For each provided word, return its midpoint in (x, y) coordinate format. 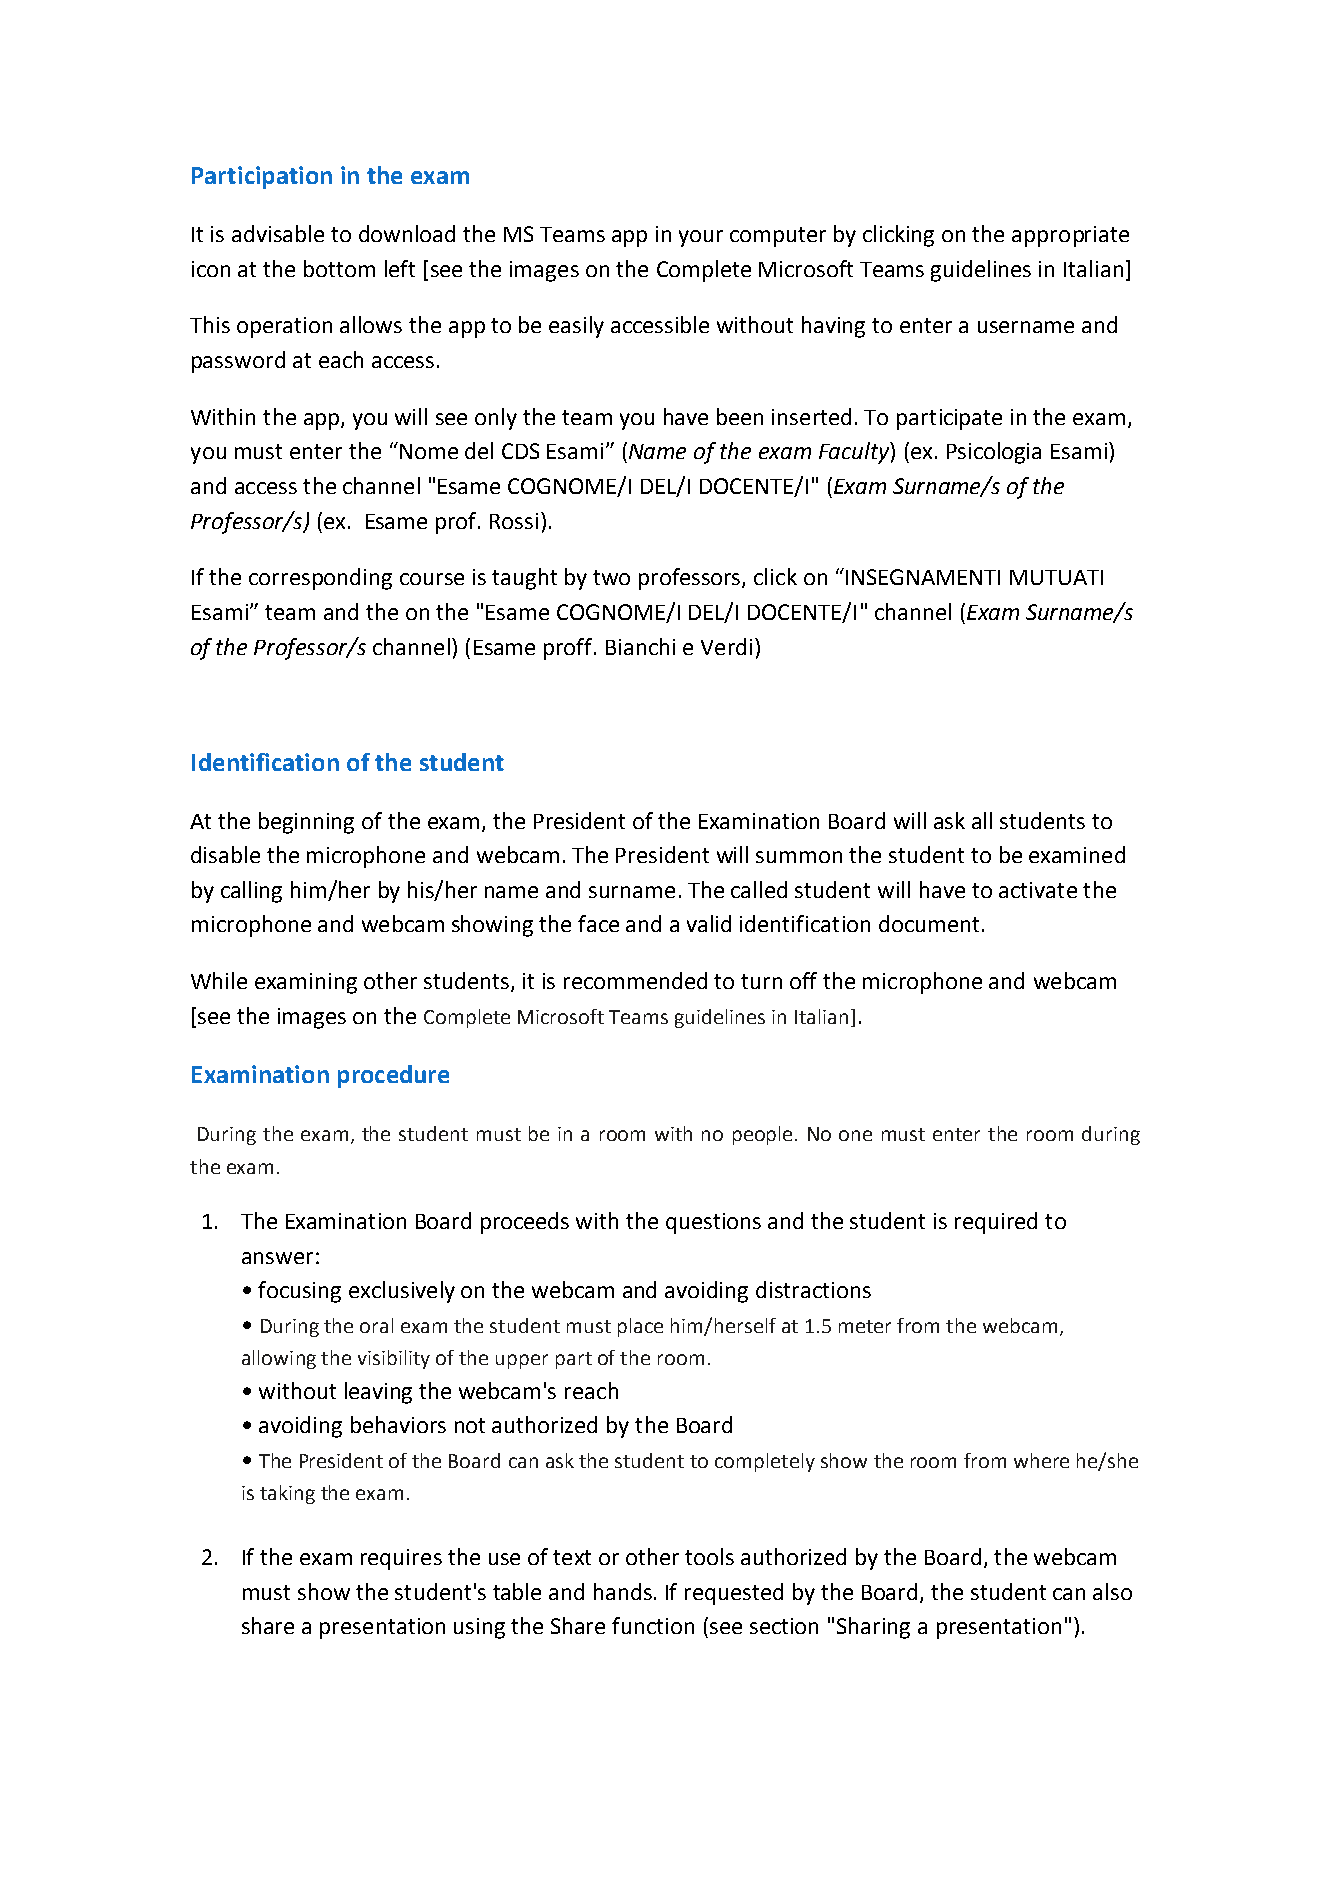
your (701, 238)
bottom (339, 268)
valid (709, 923)
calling (251, 892)
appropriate (1070, 236)
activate (1038, 890)
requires (401, 1559)
